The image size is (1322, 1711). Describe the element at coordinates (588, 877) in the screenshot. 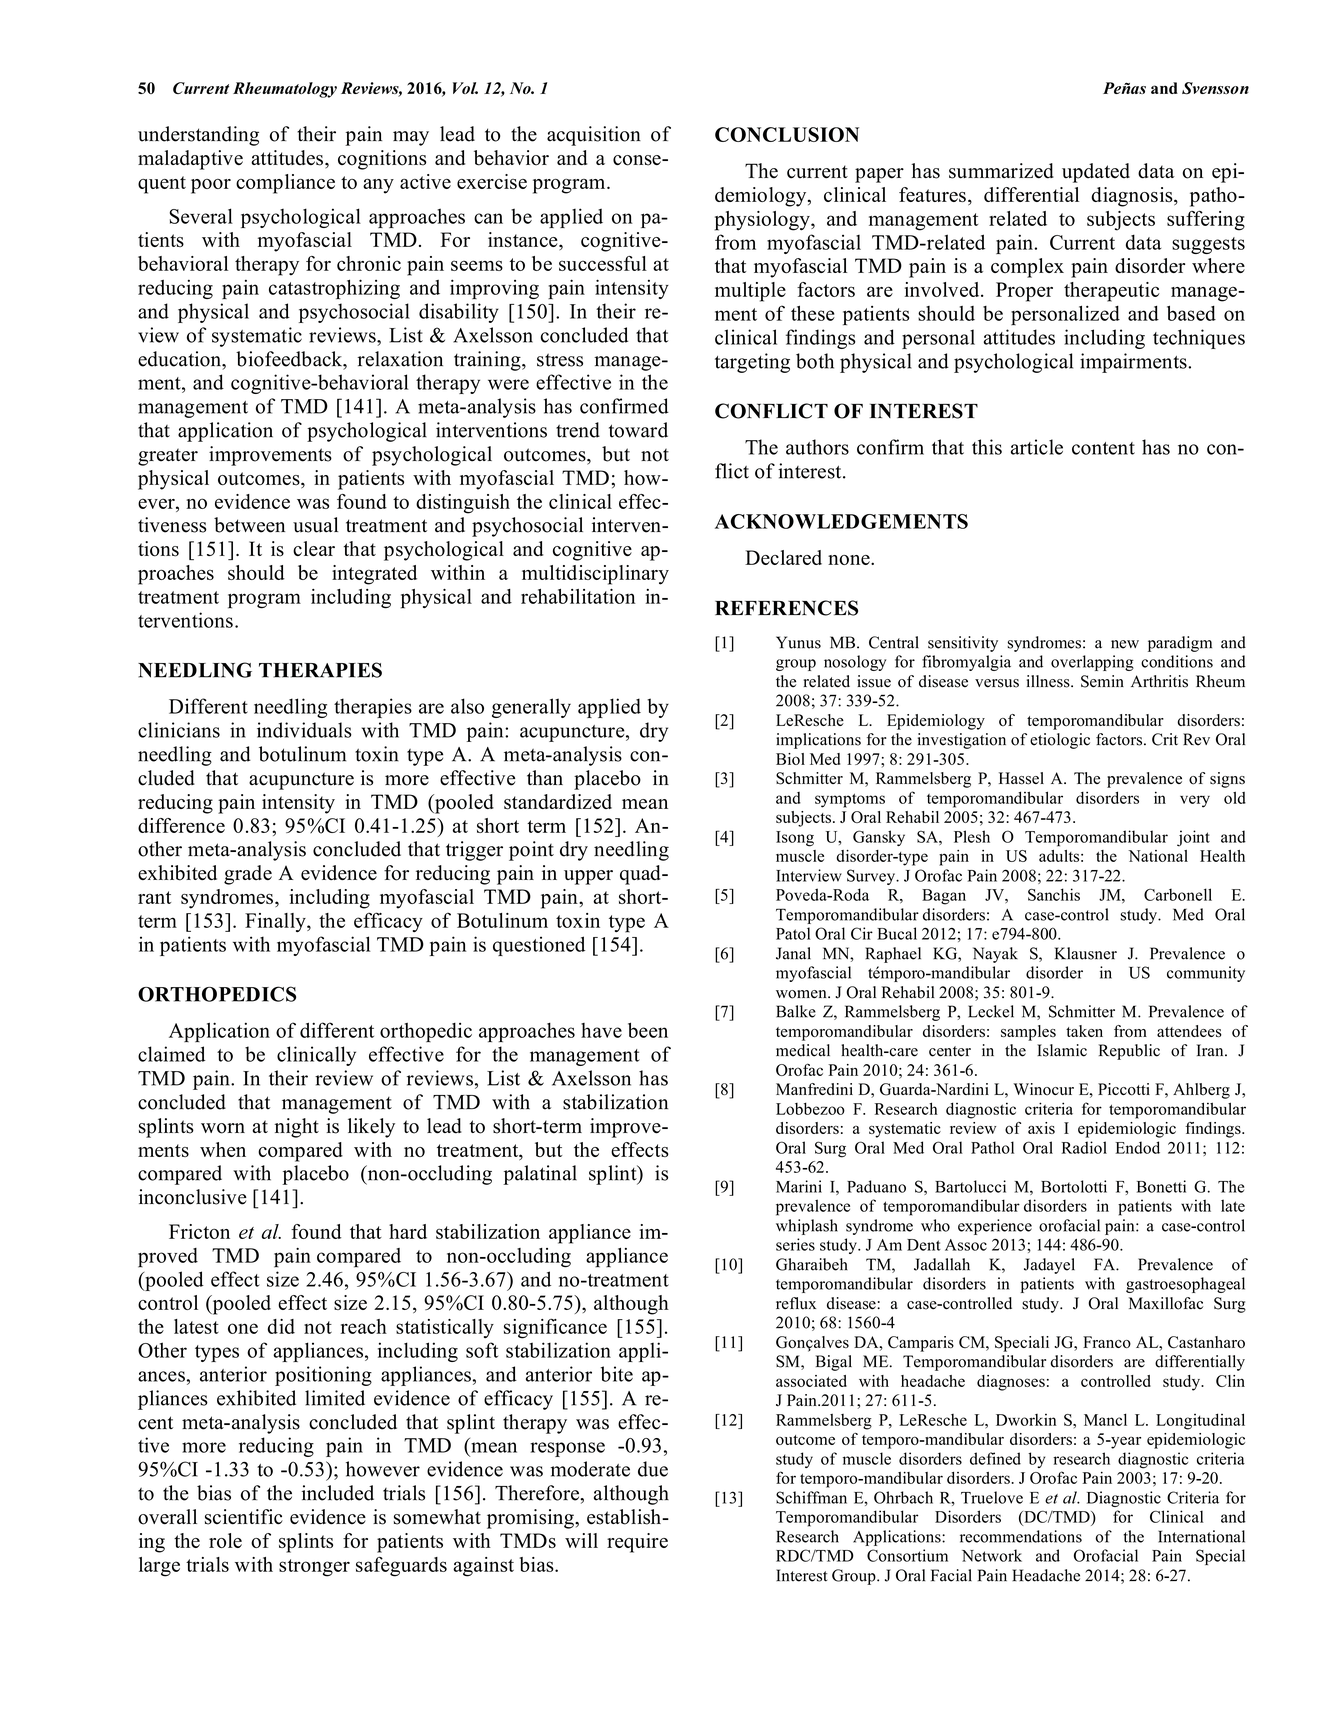

I see `upper` at that location.
